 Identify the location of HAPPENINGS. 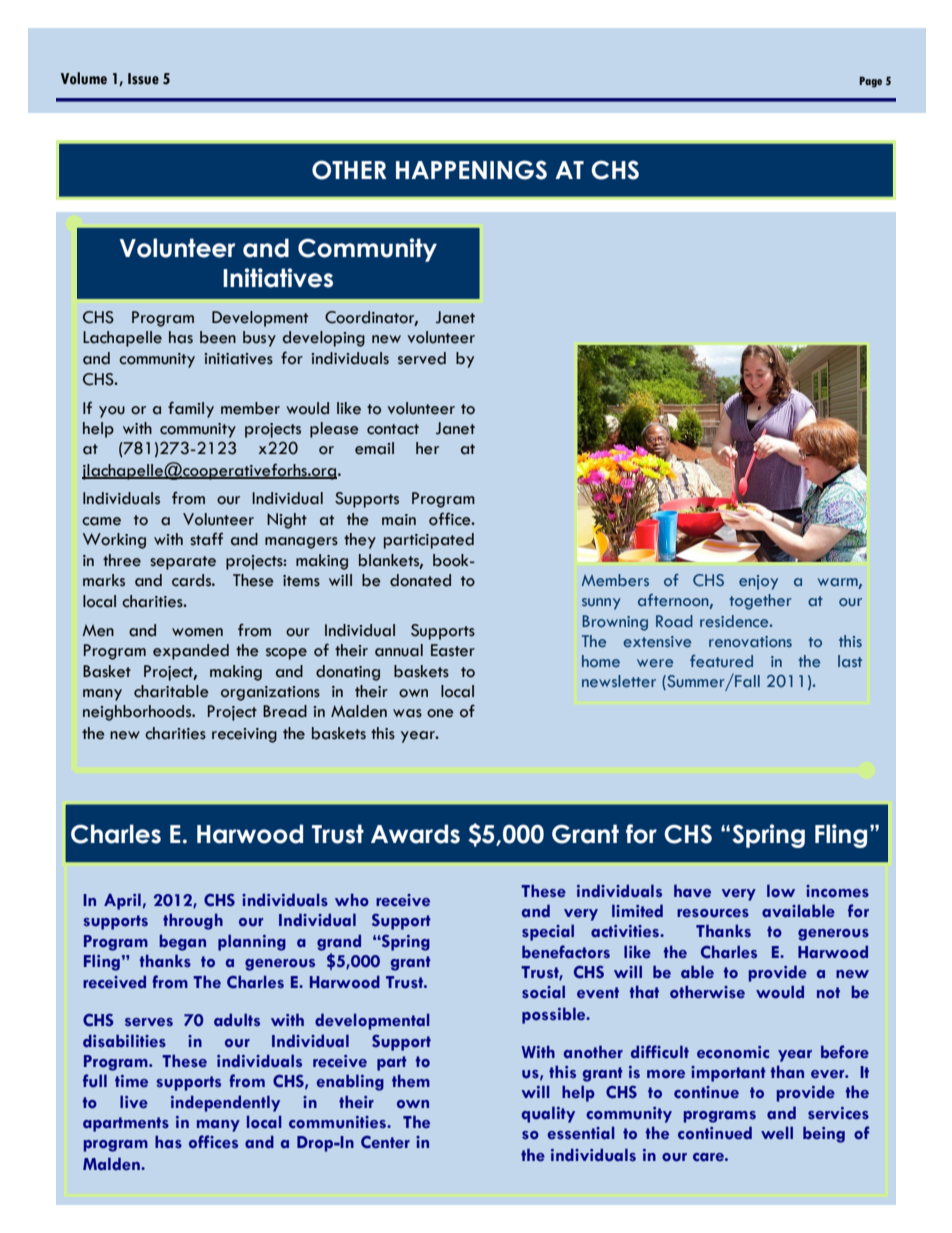
(471, 170).
